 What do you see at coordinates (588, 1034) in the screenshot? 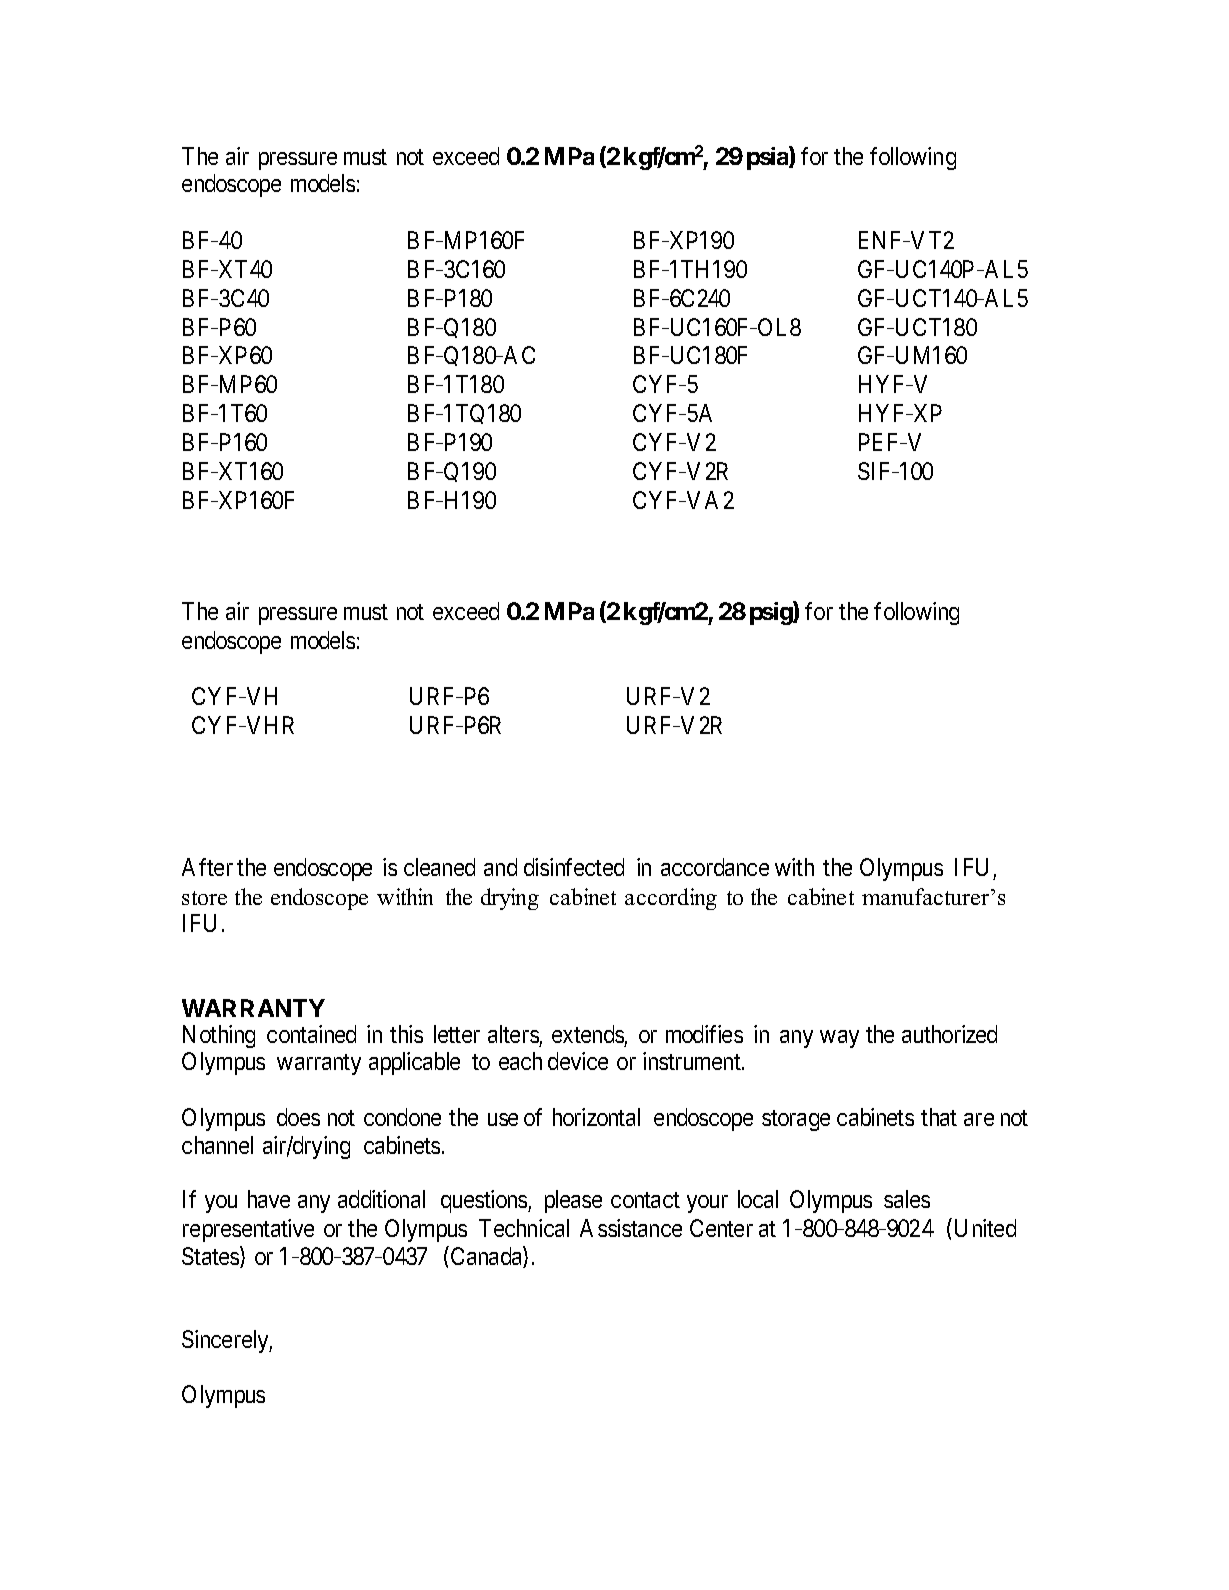
I see `extends` at bounding box center [588, 1034].
